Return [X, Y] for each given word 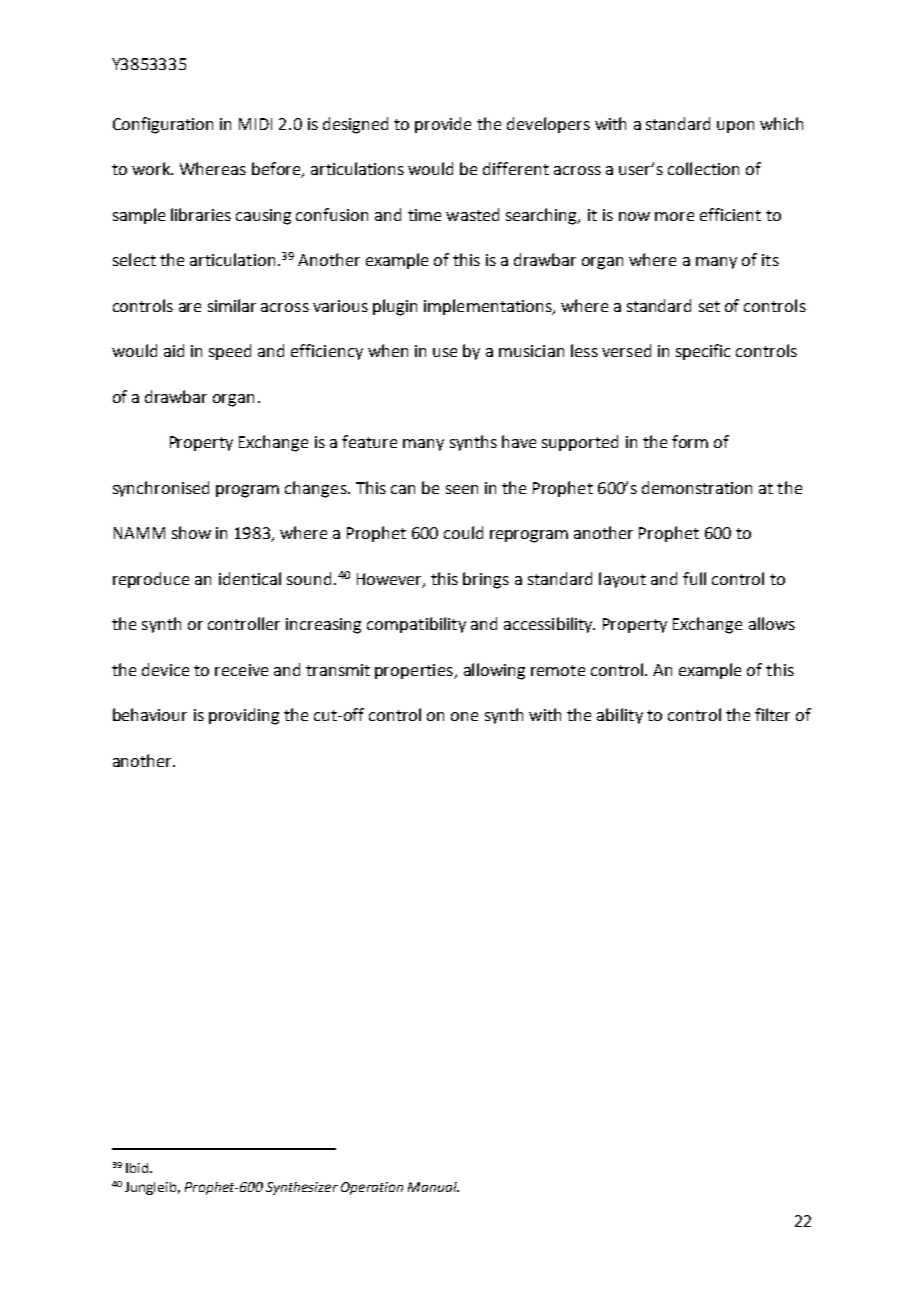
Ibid [137, 1168]
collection [703, 168]
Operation [372, 1188]
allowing [494, 671]
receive [241, 670]
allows [772, 623]
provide [443, 125]
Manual [433, 1187]
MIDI [255, 124]
